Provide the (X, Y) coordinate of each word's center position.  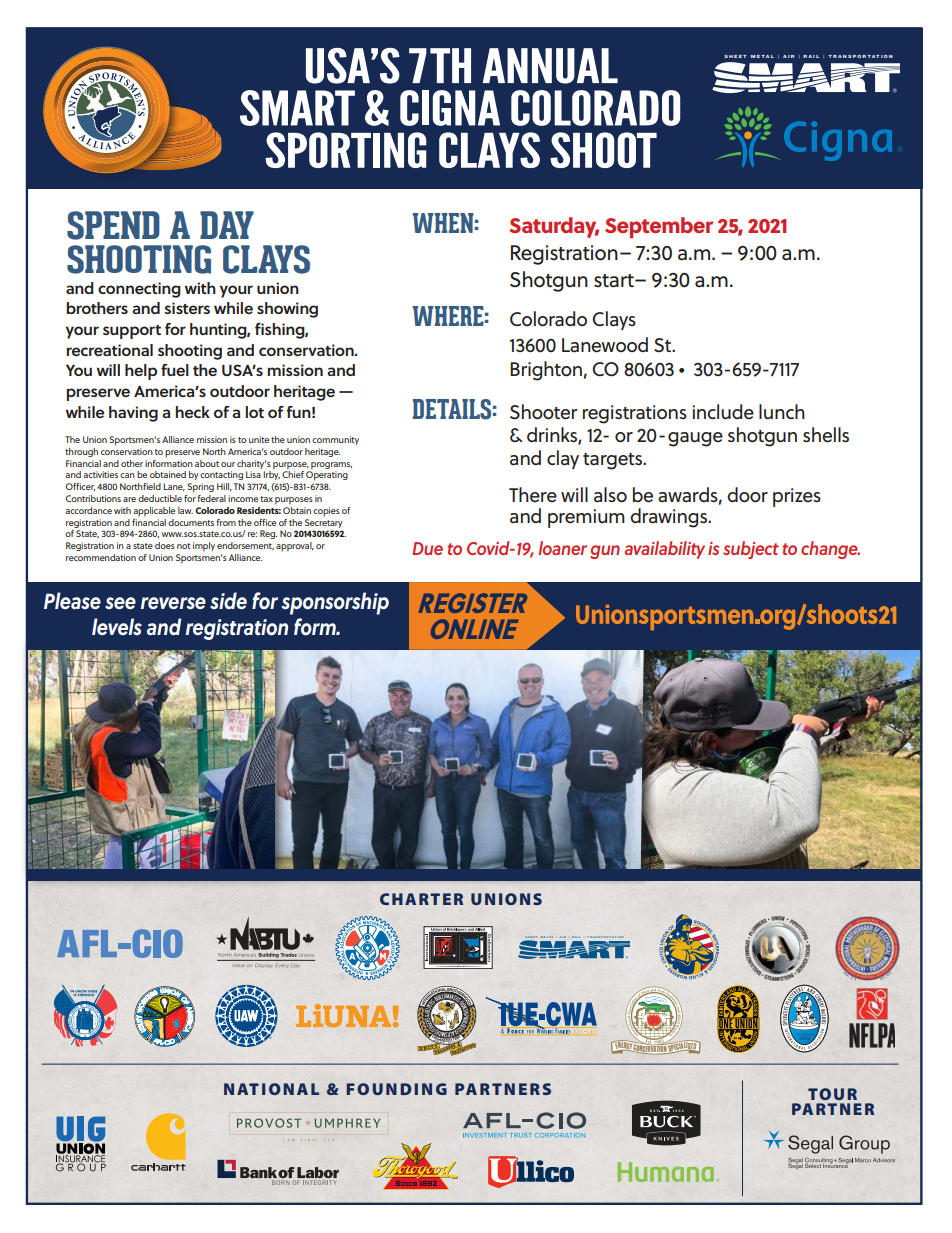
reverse (173, 603)
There (533, 495)
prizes (797, 497)
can (127, 475)
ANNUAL (550, 66)
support (132, 332)
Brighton (546, 371)
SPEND (113, 225)
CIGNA (450, 108)
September (659, 227)
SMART (297, 108)
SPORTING (346, 150)
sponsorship (335, 603)
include (723, 412)
